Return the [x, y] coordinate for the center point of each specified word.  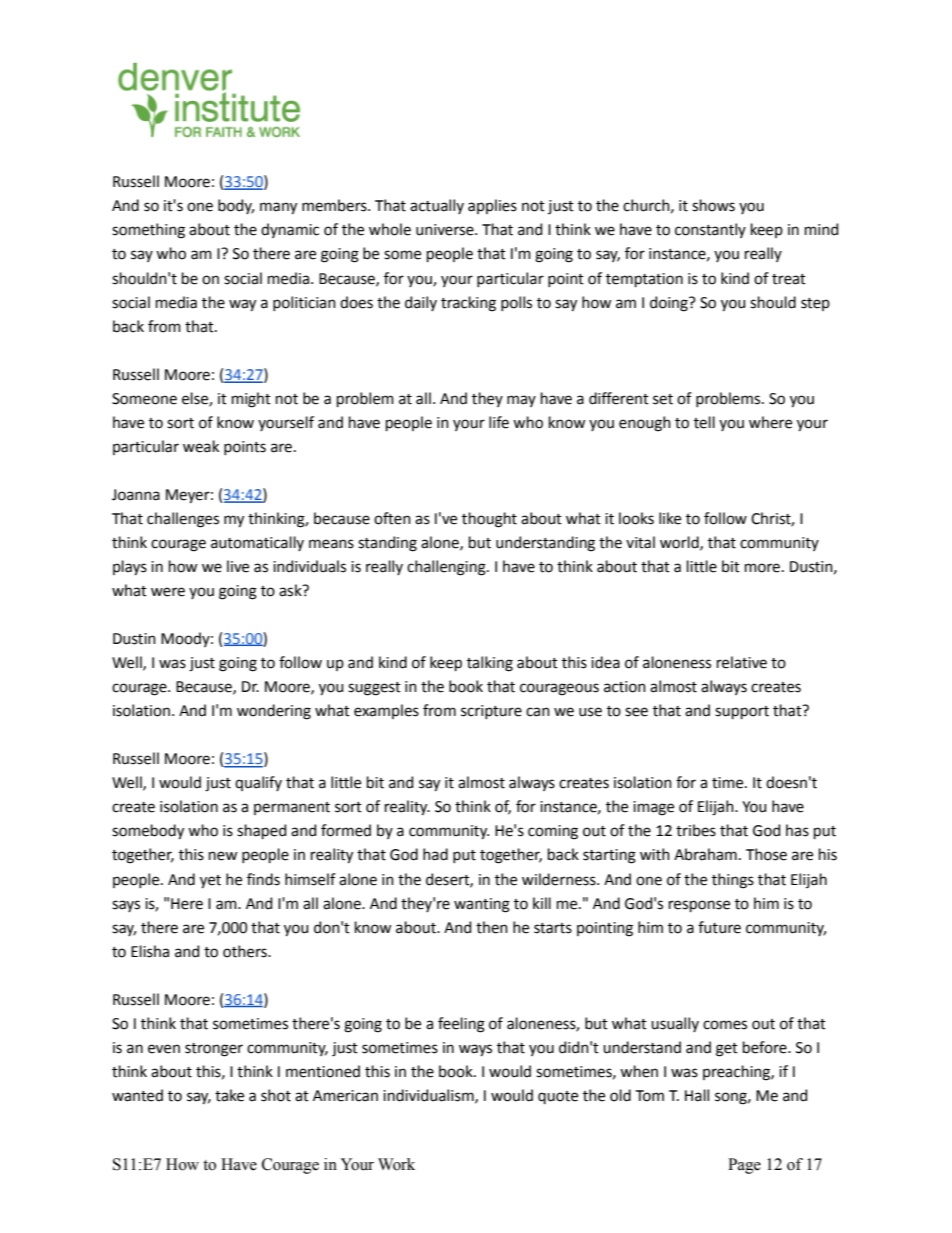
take [229, 1095]
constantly [710, 230]
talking [490, 664]
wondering [274, 712]
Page [744, 1166]
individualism [429, 1096]
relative [742, 662]
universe [446, 230]
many [278, 208]
